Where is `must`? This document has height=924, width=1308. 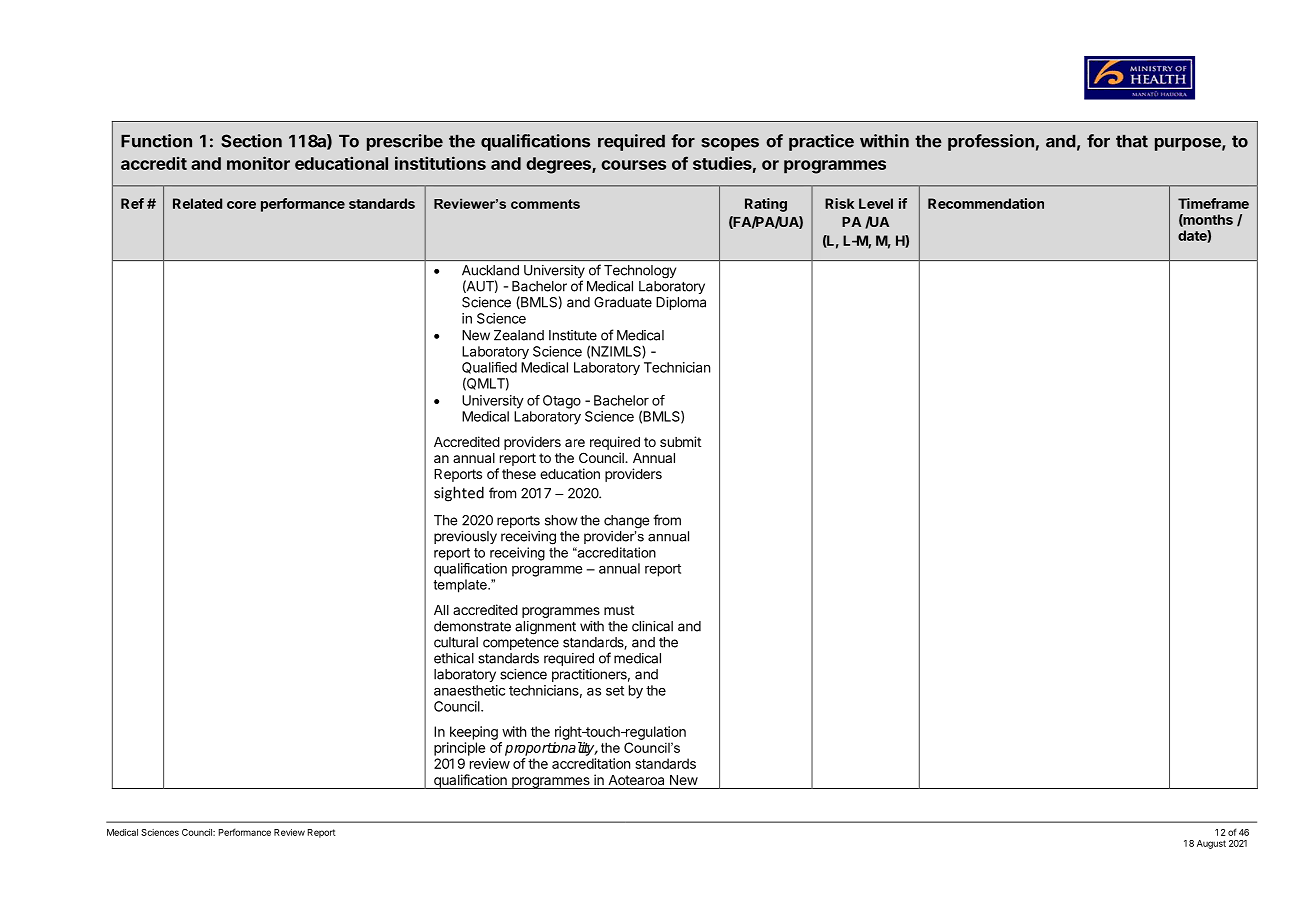 must is located at coordinates (619, 610).
